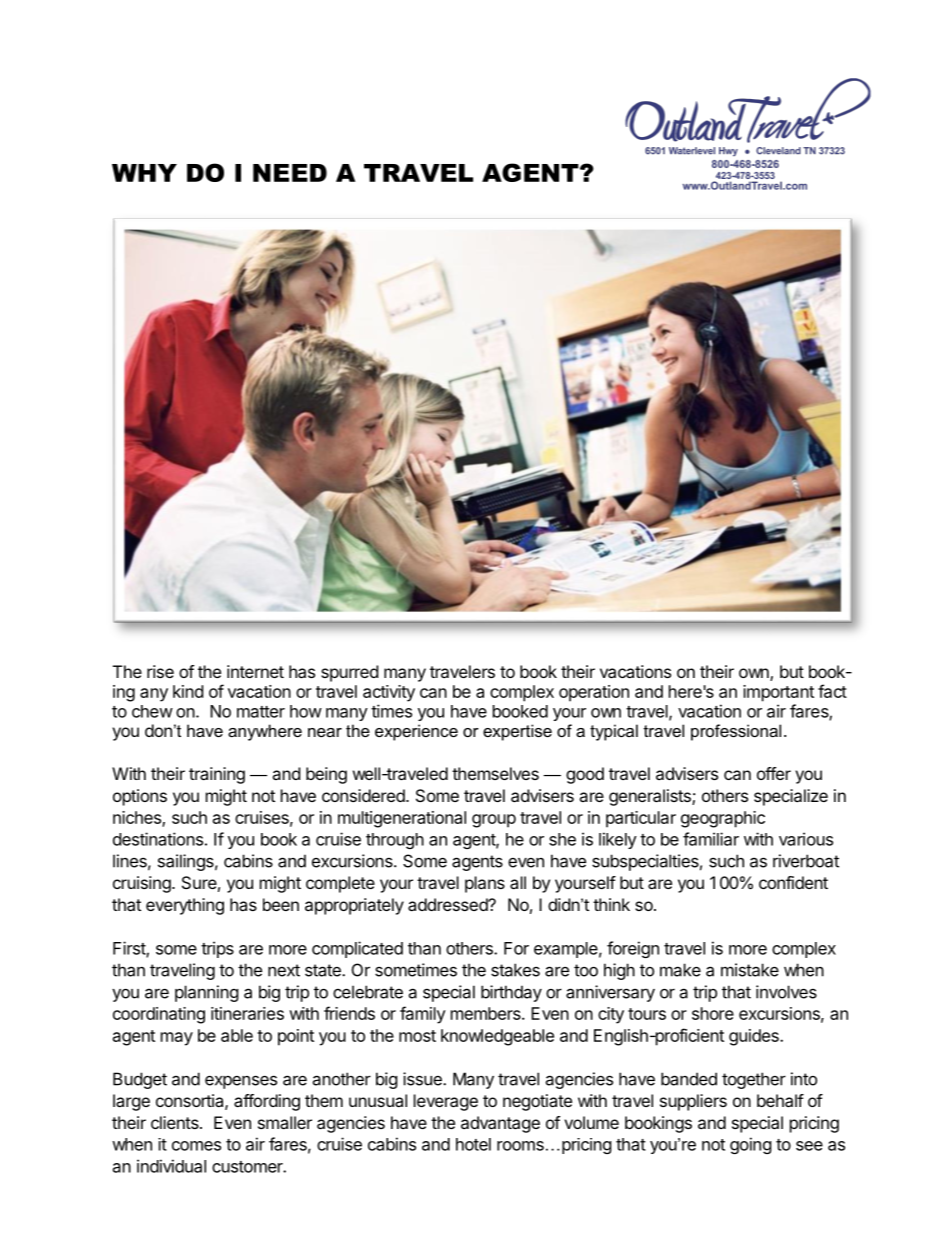  Describe the element at coordinates (515, 970) in the document. I see `stakes` at that location.
